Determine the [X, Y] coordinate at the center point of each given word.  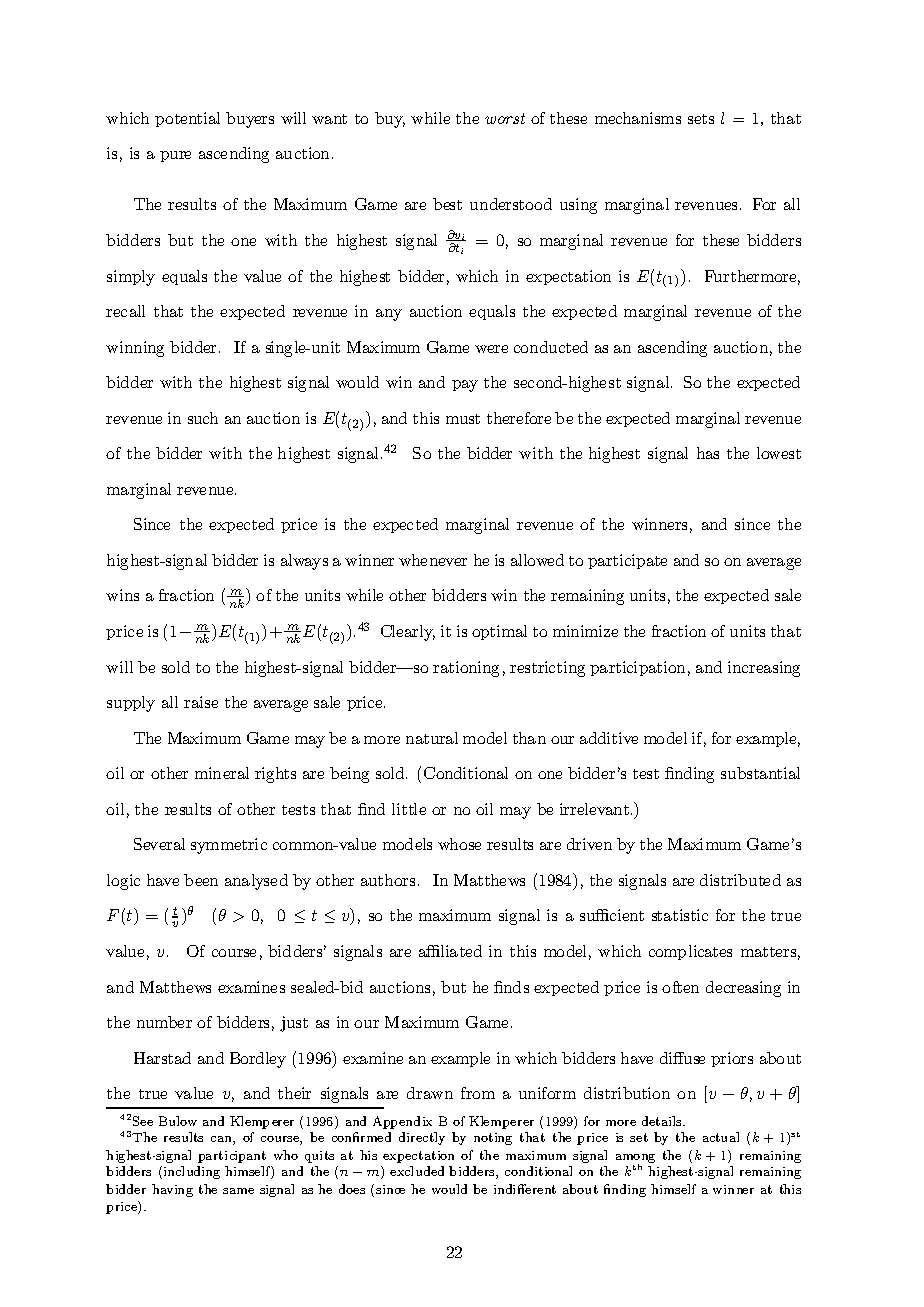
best [447, 204]
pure [175, 156]
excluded [417, 1171]
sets [701, 119]
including [192, 1172]
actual [721, 1137]
